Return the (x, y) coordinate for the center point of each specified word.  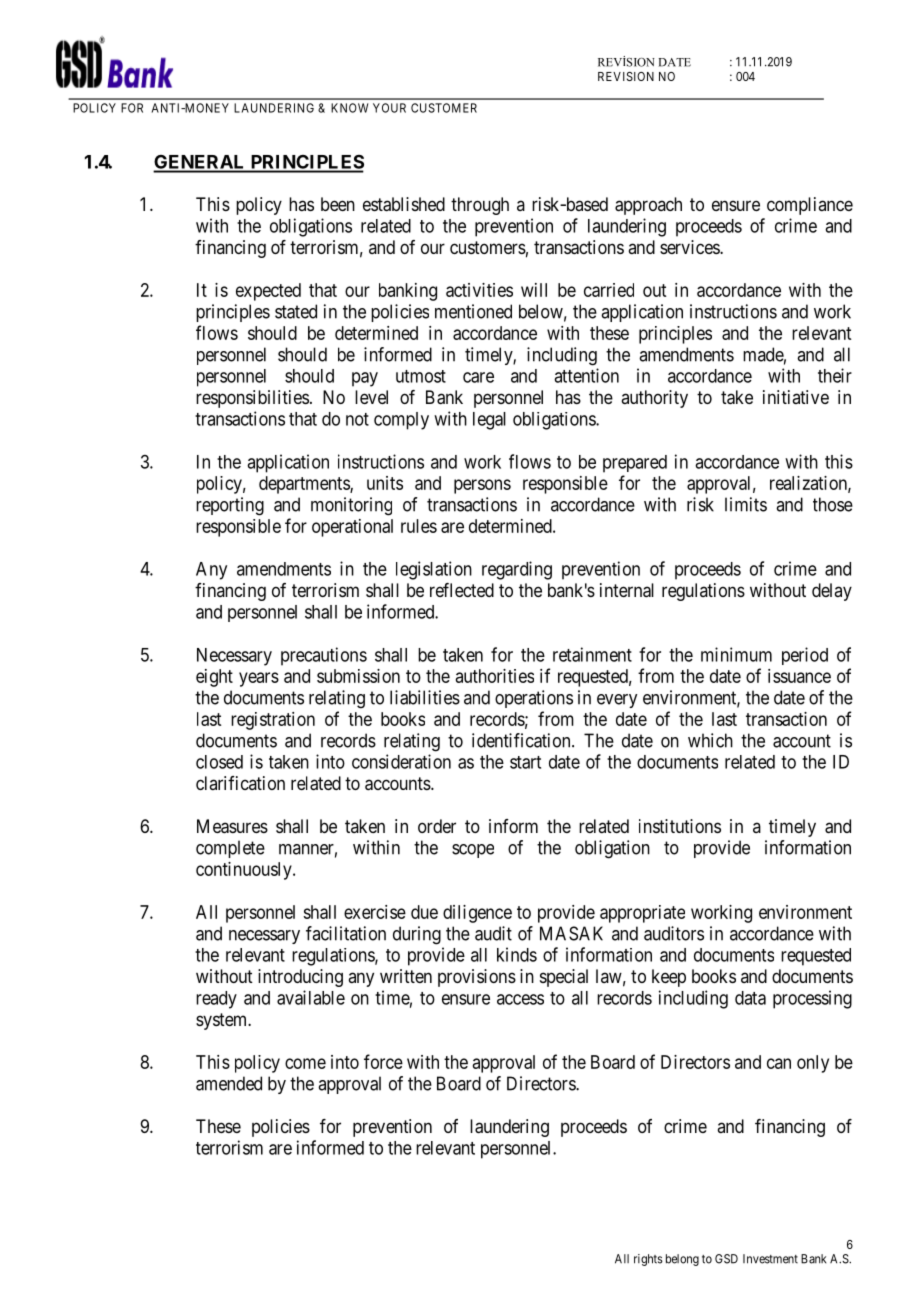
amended (229, 1083)
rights (648, 1260)
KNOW (349, 108)
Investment (770, 1259)
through (480, 206)
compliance (810, 206)
